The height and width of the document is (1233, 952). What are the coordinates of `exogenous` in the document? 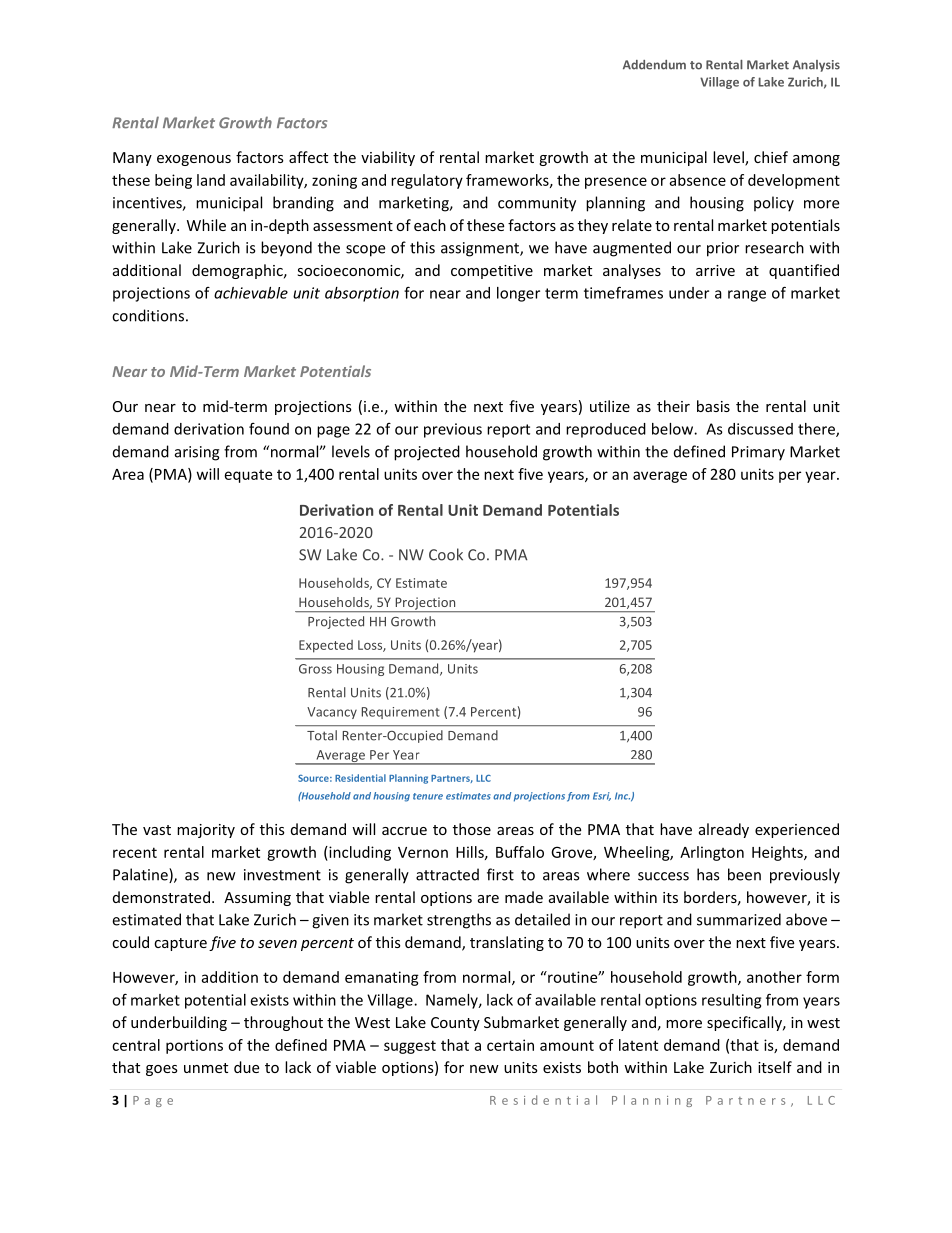 It's located at (194, 160).
